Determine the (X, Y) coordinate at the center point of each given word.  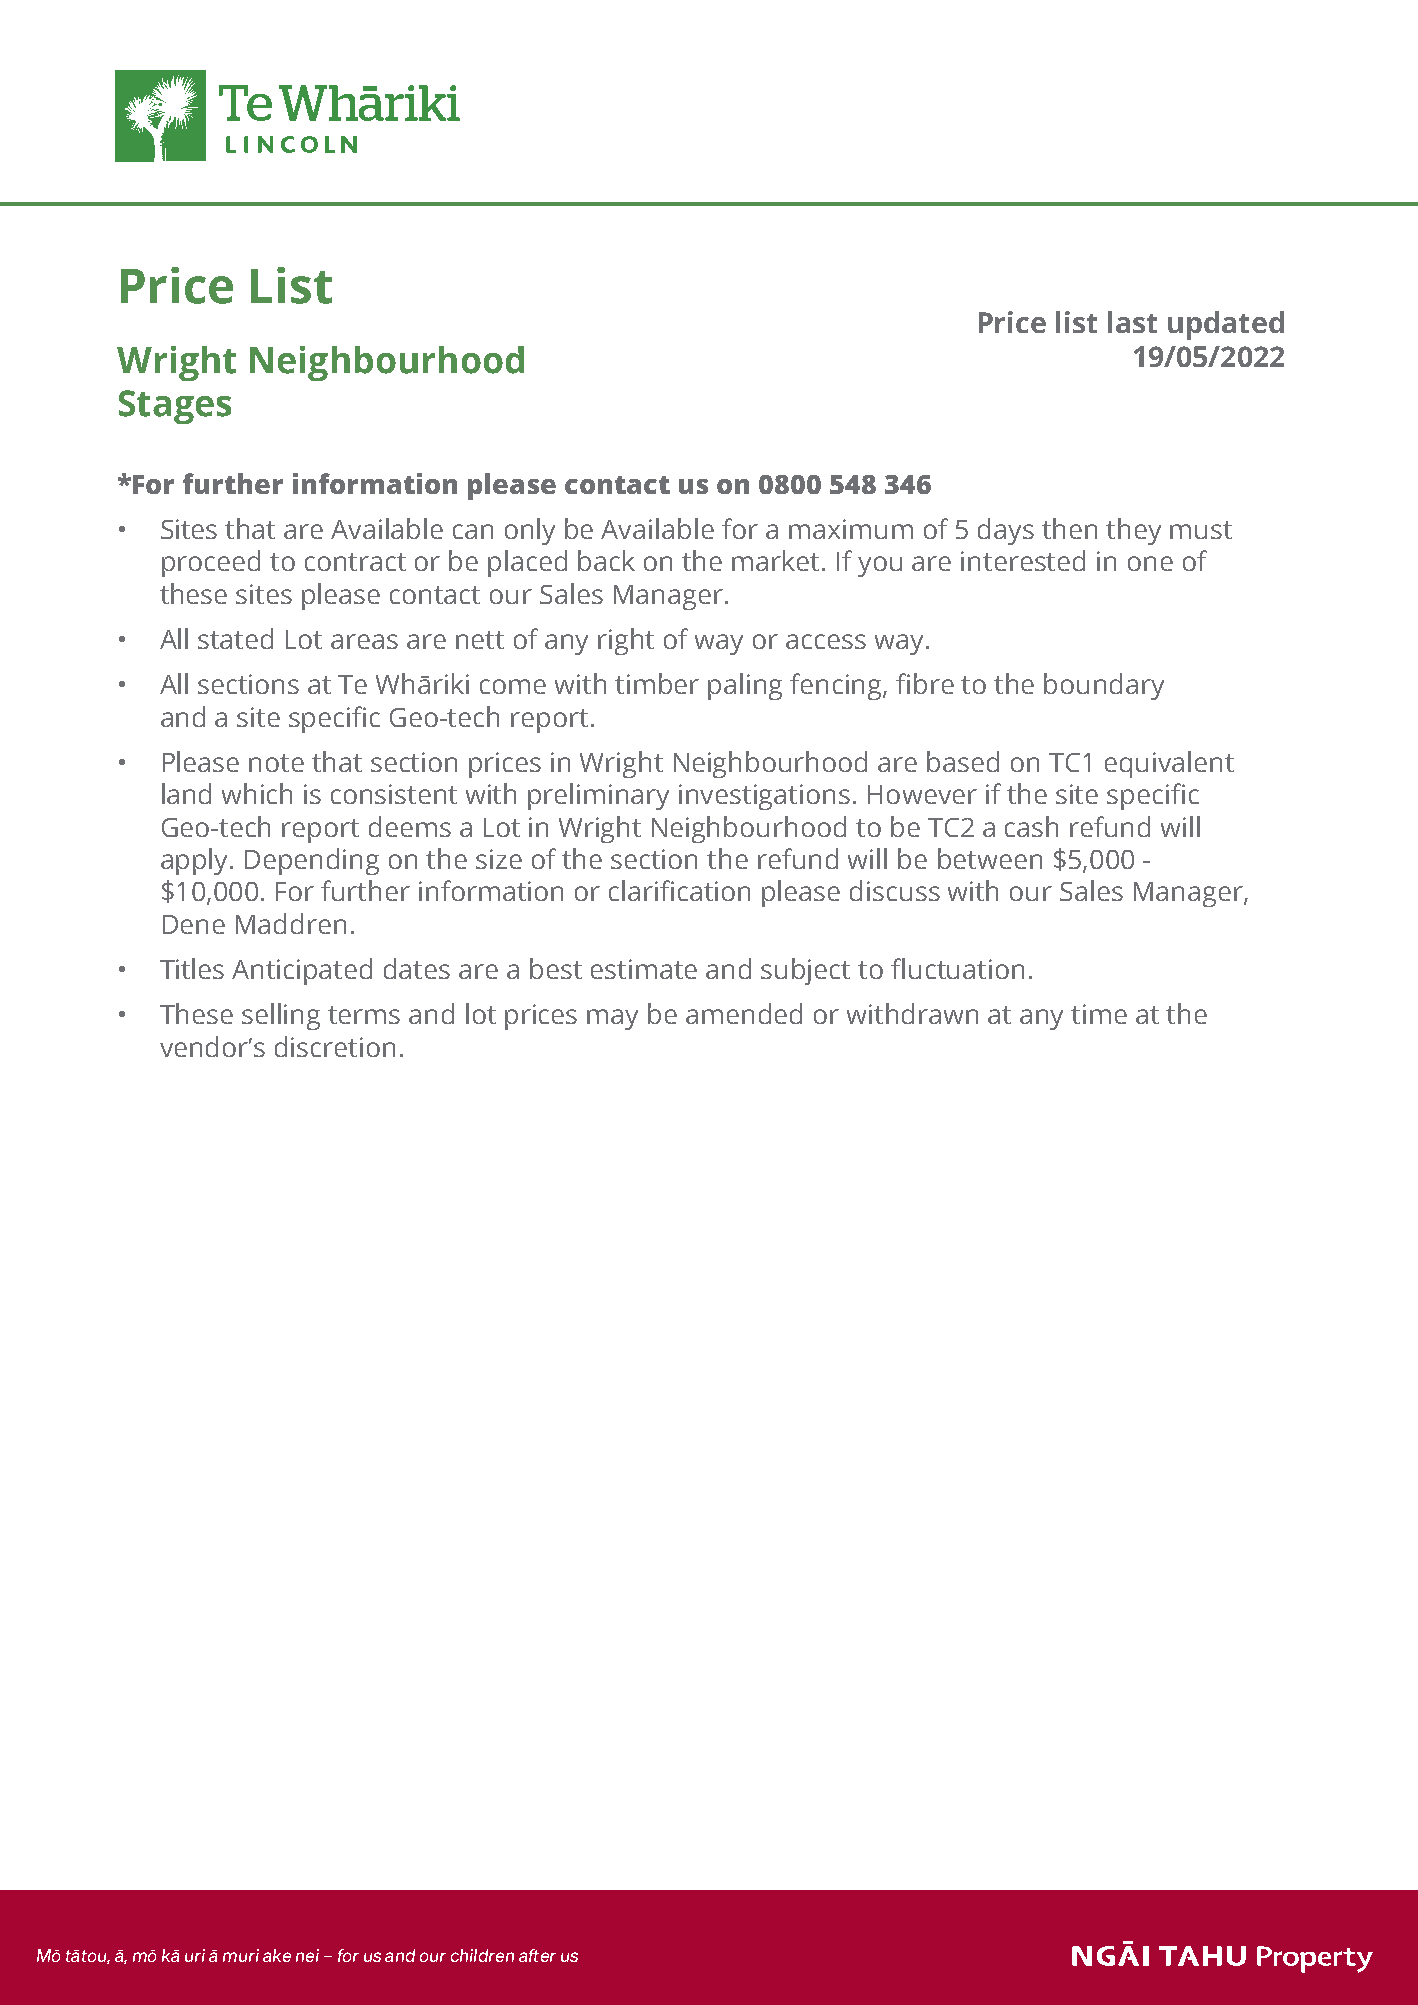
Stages (175, 407)
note (276, 763)
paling (745, 686)
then (1069, 528)
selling (281, 1016)
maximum (851, 529)
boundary (1104, 686)
